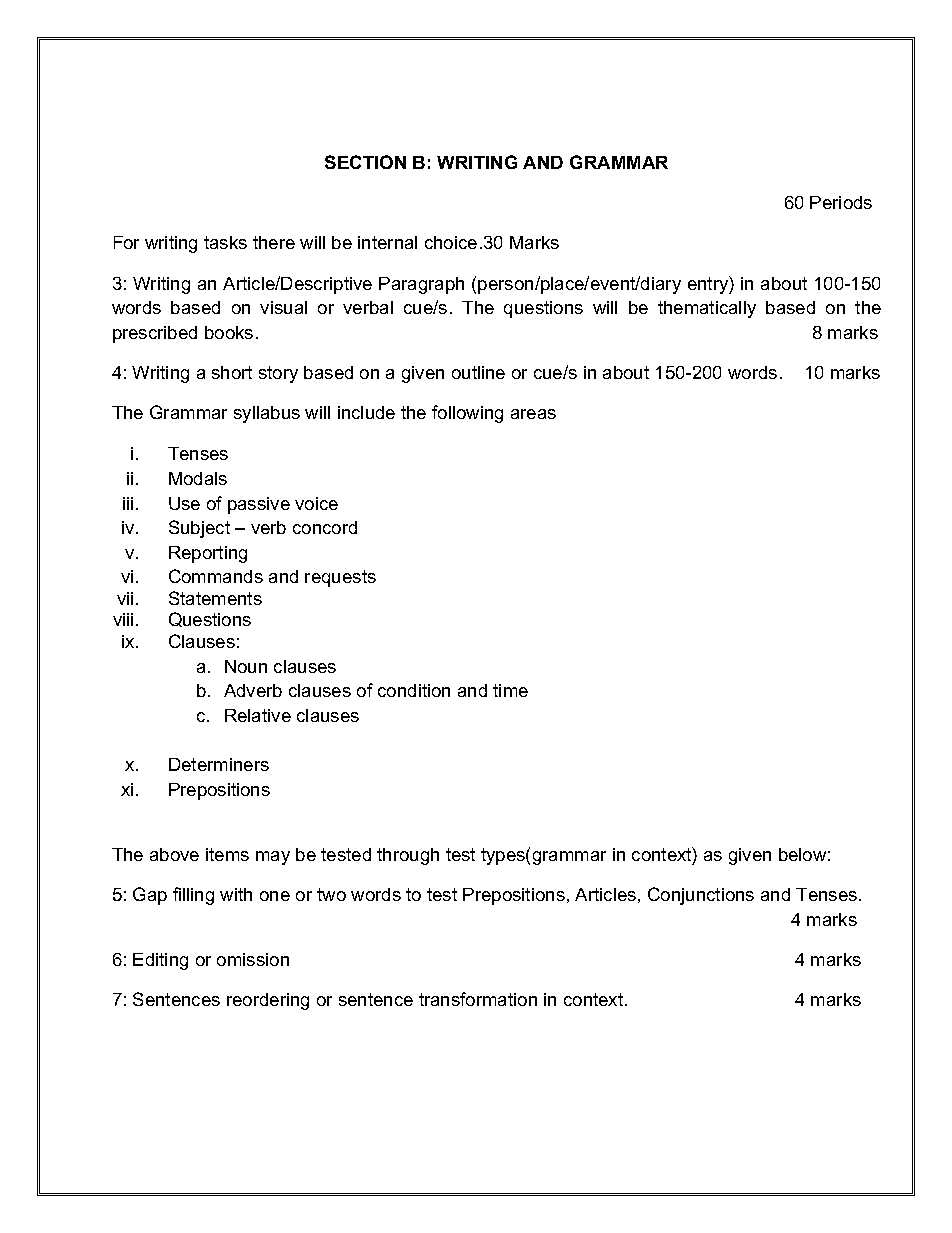 The height and width of the document is (1233, 952). What do you see at coordinates (841, 202) in the document?
I see `Periods` at bounding box center [841, 202].
